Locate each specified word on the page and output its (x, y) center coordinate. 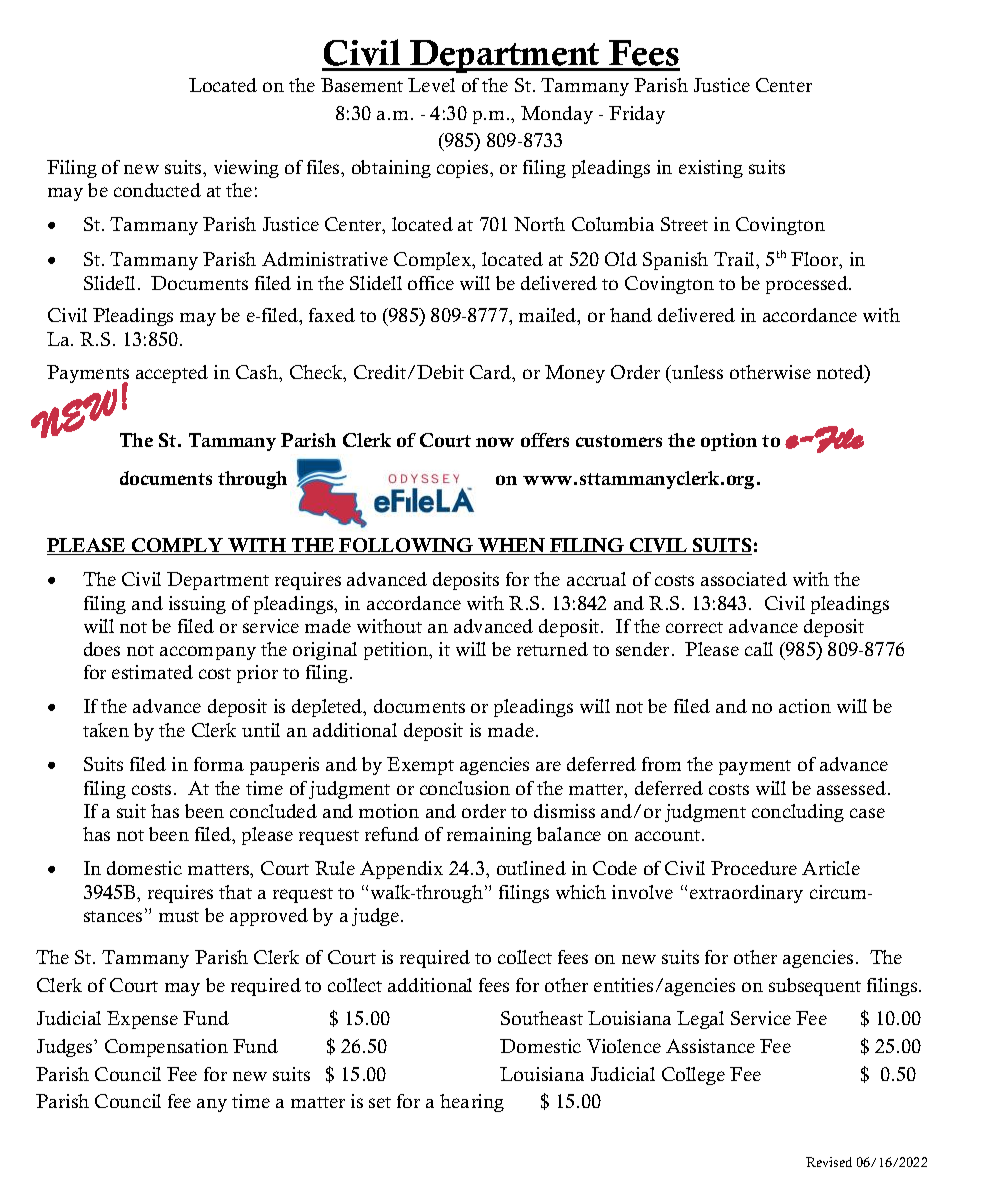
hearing (472, 1103)
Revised (829, 1162)
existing (711, 169)
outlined (531, 868)
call (759, 649)
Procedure (754, 868)
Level (431, 85)
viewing (246, 169)
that (235, 892)
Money (575, 374)
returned (552, 649)
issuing (197, 605)
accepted (172, 374)
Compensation (166, 1048)
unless (696, 372)
